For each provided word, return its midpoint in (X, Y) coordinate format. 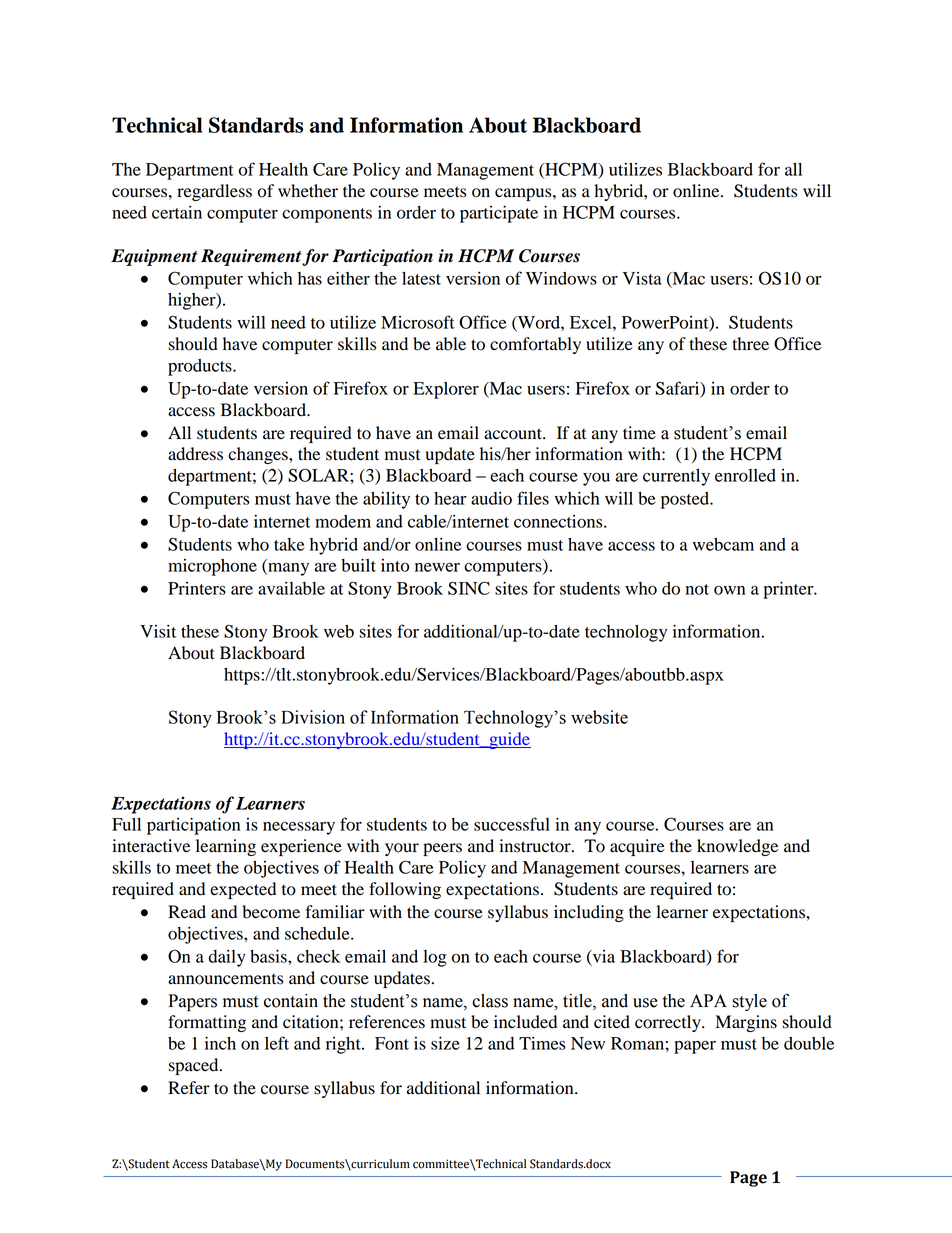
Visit (158, 631)
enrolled (745, 475)
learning (226, 847)
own (729, 590)
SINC (469, 588)
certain (177, 212)
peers (442, 849)
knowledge (737, 847)
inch (220, 1043)
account (514, 434)
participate (499, 214)
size (445, 1043)
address (195, 454)
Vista (642, 278)
